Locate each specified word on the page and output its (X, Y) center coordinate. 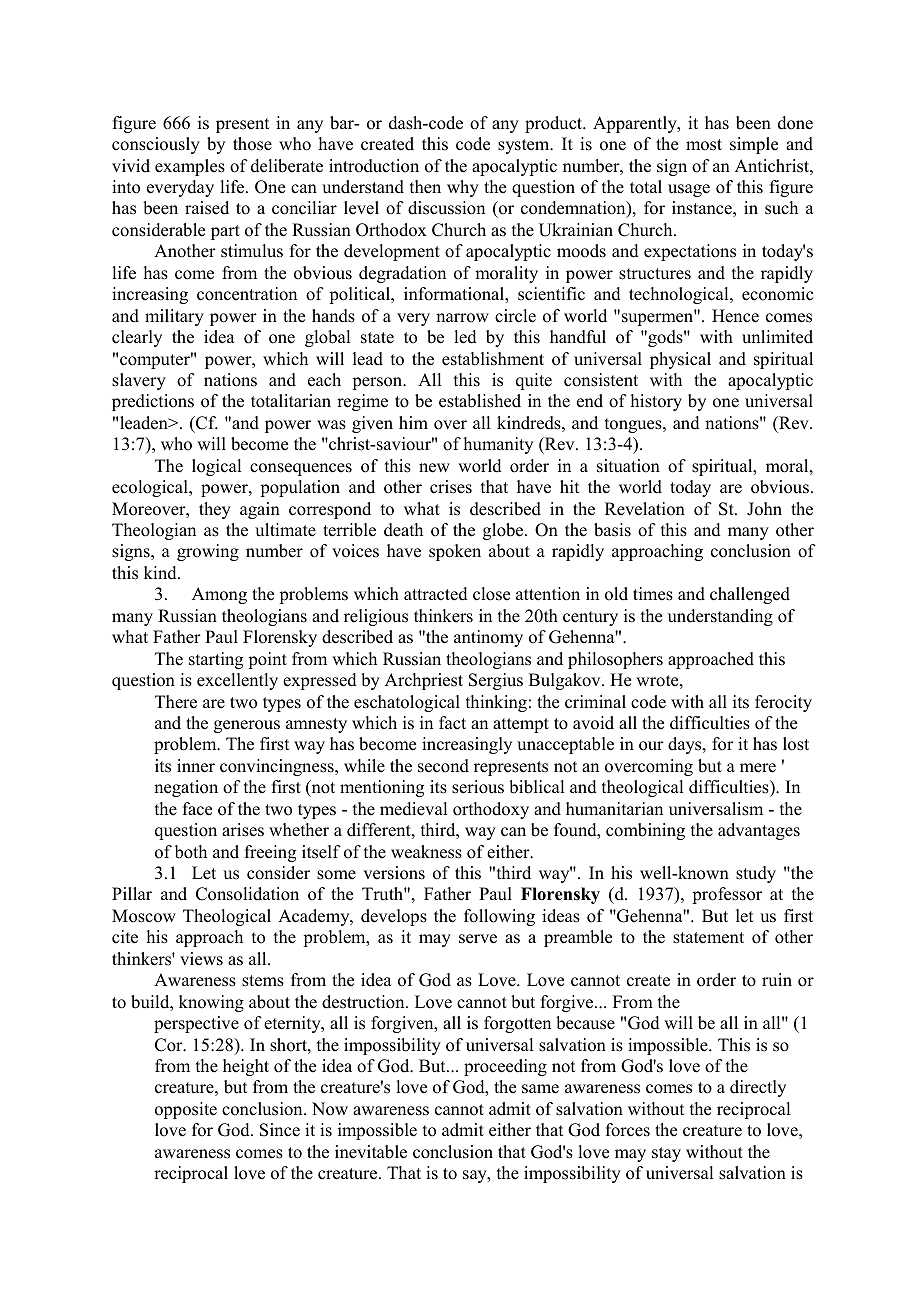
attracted (436, 594)
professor (727, 895)
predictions (153, 402)
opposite (186, 1110)
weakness (426, 852)
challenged (750, 595)
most (704, 145)
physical (680, 360)
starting (216, 660)
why (463, 188)
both (191, 852)
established (480, 401)
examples (190, 167)
